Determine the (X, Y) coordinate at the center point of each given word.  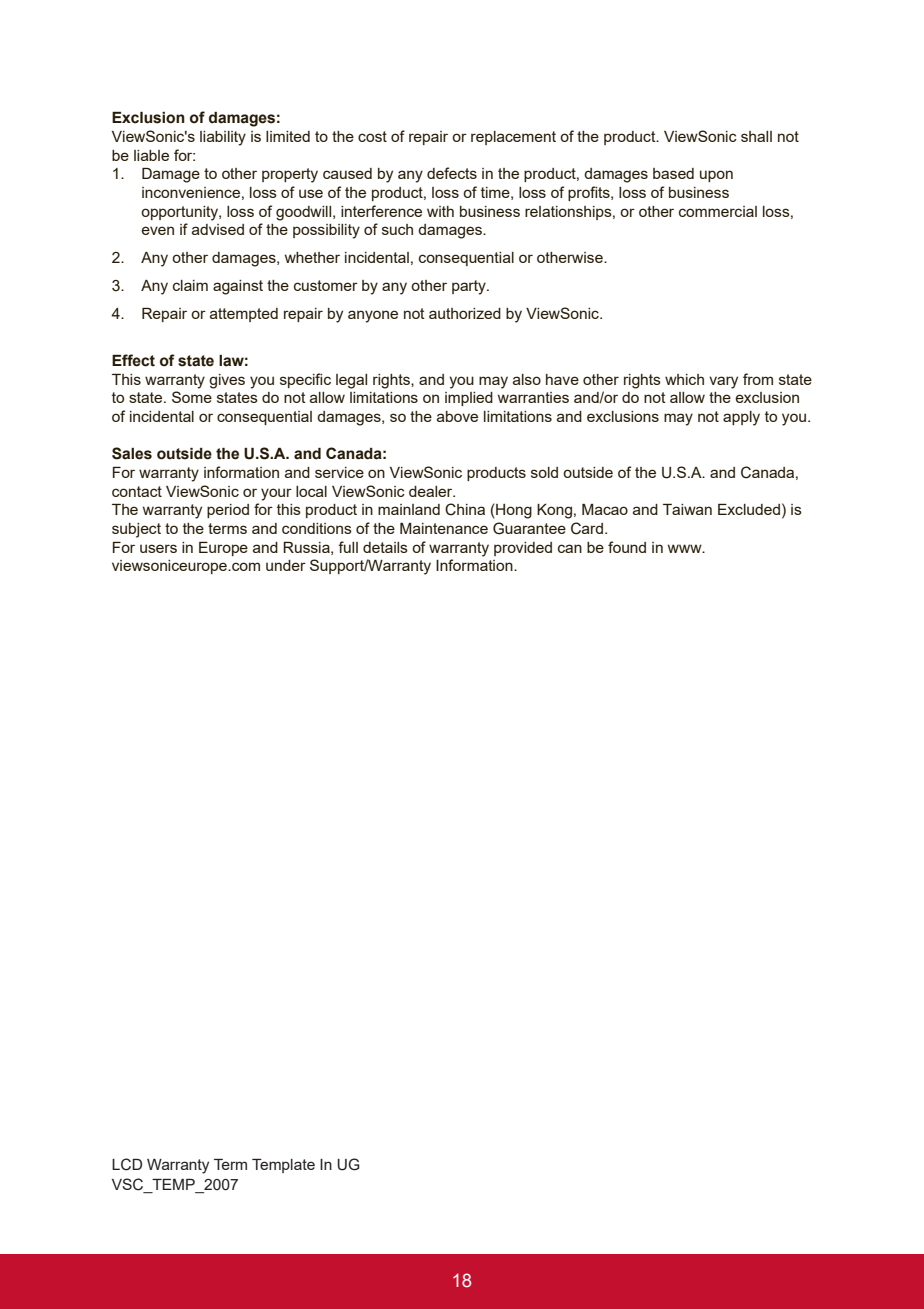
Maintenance (444, 528)
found (627, 547)
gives (227, 381)
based (673, 173)
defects (452, 173)
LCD (127, 1164)
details (385, 547)
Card (587, 528)
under (286, 565)
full (348, 547)
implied (469, 399)
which (684, 379)
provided (523, 549)
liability (223, 138)
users (158, 548)
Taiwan (687, 509)
